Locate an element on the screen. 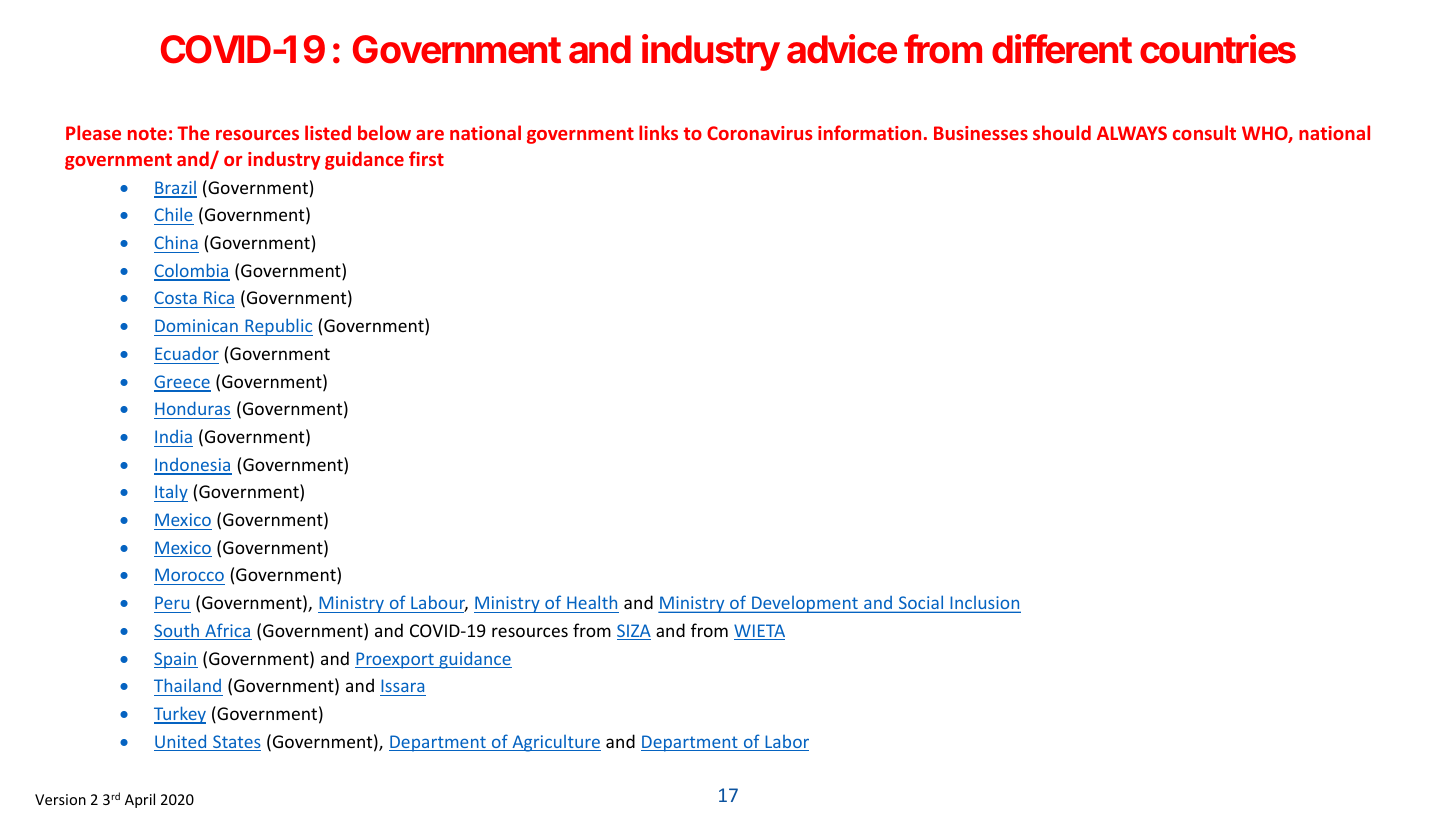 The width and height of the screenshot is (1456, 819). Honduras is located at coordinates (192, 408).
